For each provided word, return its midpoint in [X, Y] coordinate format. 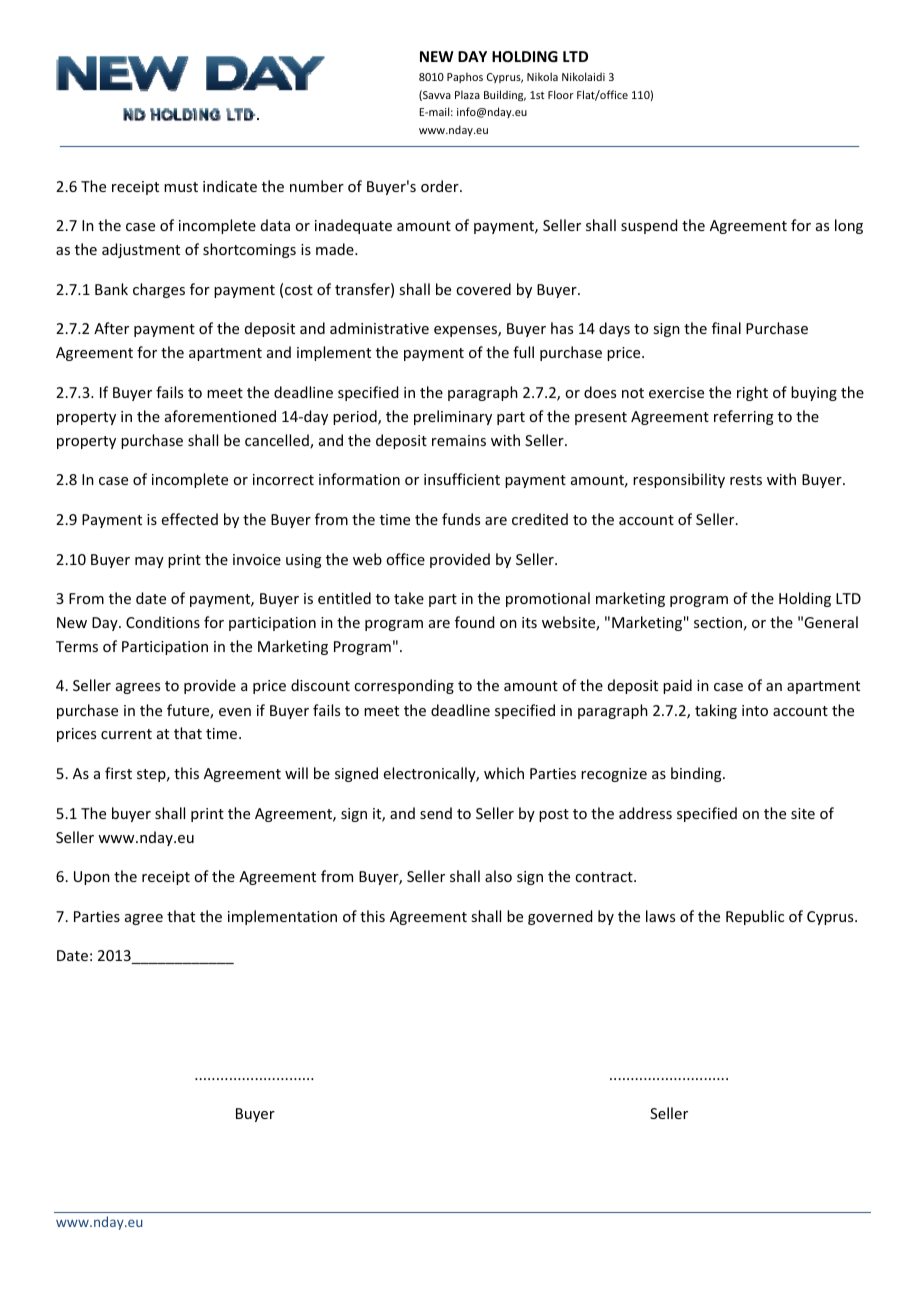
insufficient [462, 479]
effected [190, 519]
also [498, 876]
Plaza [467, 94]
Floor [561, 94]
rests [746, 480]
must [181, 187]
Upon [92, 878]
